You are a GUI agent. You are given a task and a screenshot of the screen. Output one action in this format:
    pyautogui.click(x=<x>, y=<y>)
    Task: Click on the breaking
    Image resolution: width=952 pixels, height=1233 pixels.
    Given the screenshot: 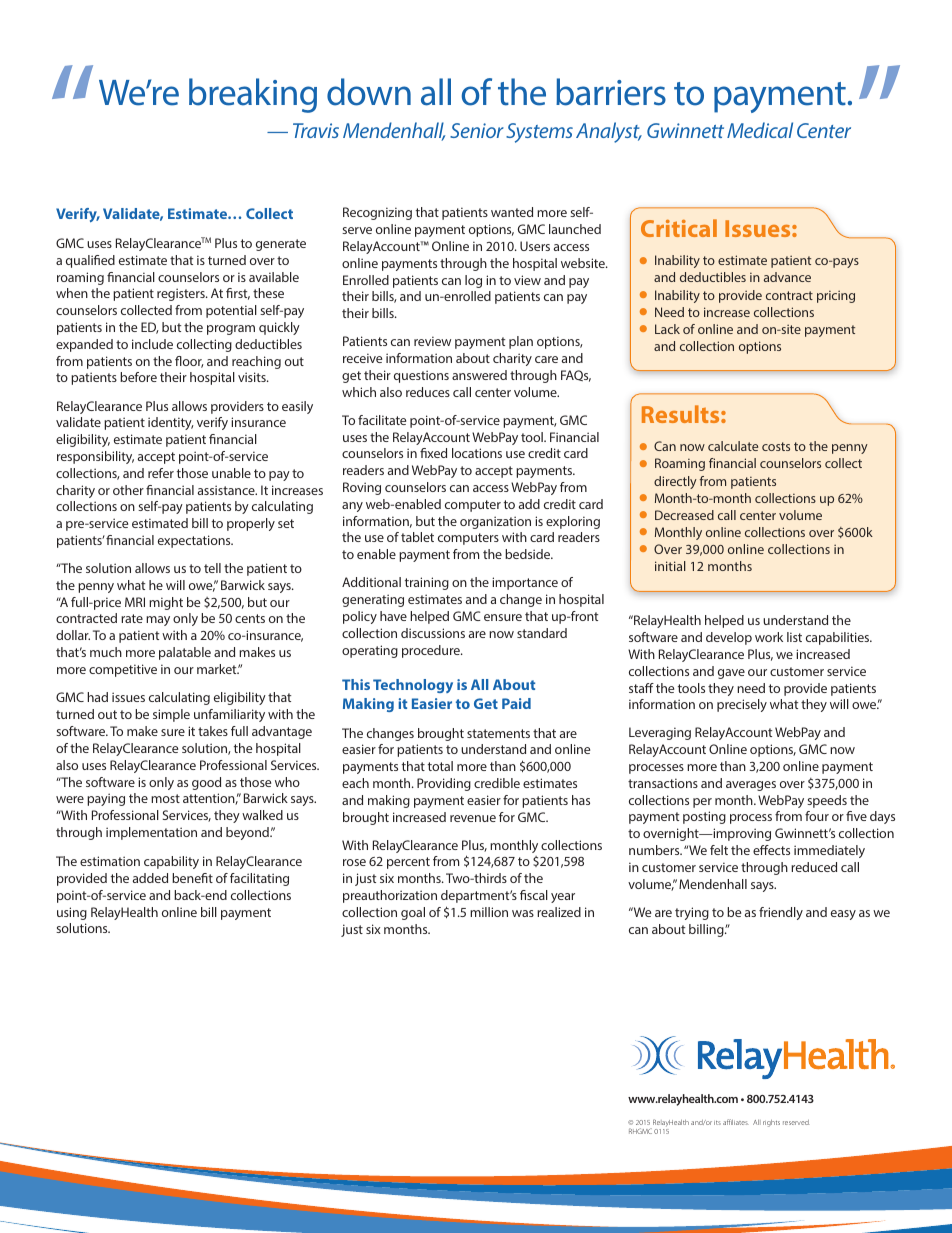 What is the action you would take?
    pyautogui.click(x=253, y=95)
